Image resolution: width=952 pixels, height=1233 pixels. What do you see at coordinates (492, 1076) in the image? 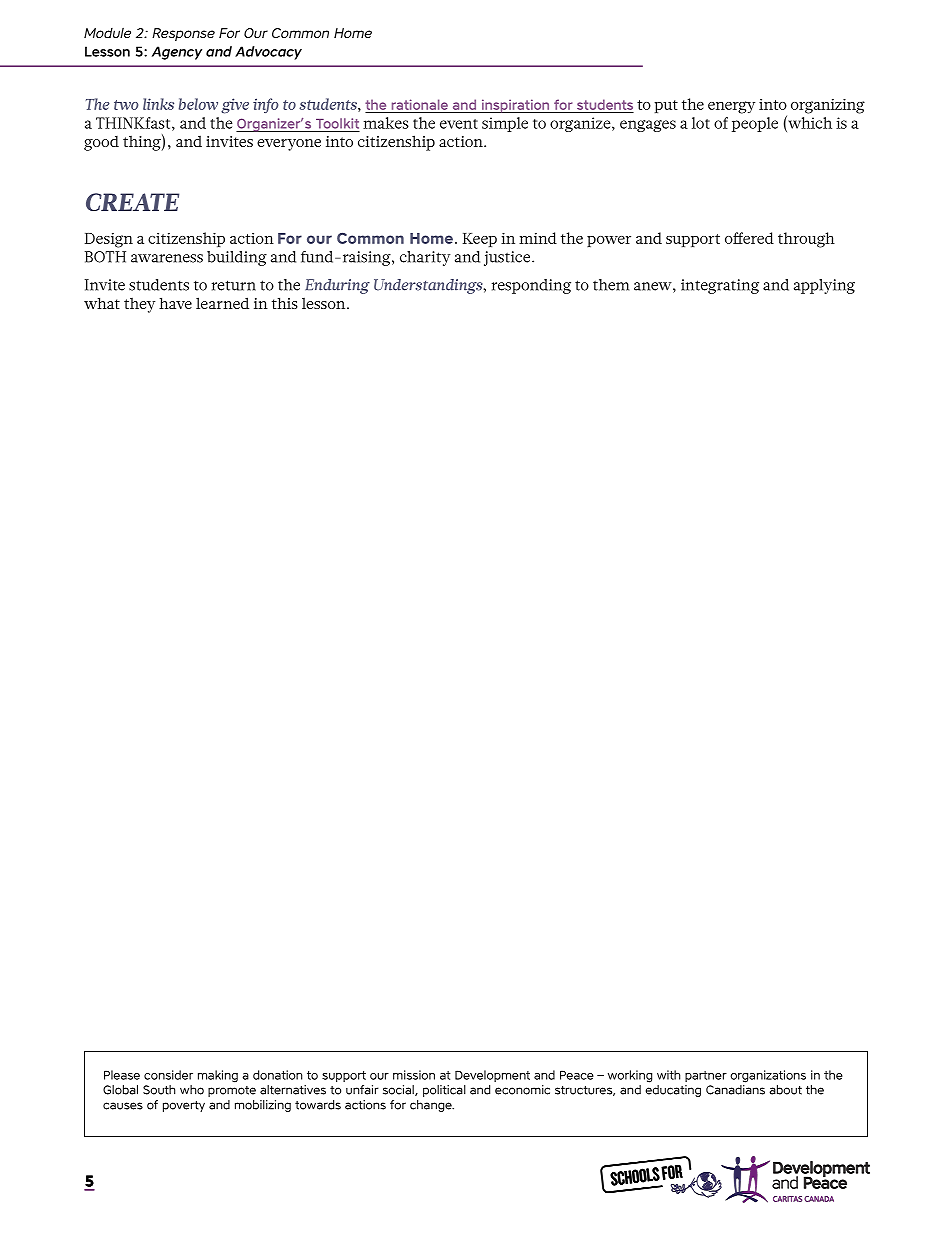
I see `Development` at bounding box center [492, 1076].
